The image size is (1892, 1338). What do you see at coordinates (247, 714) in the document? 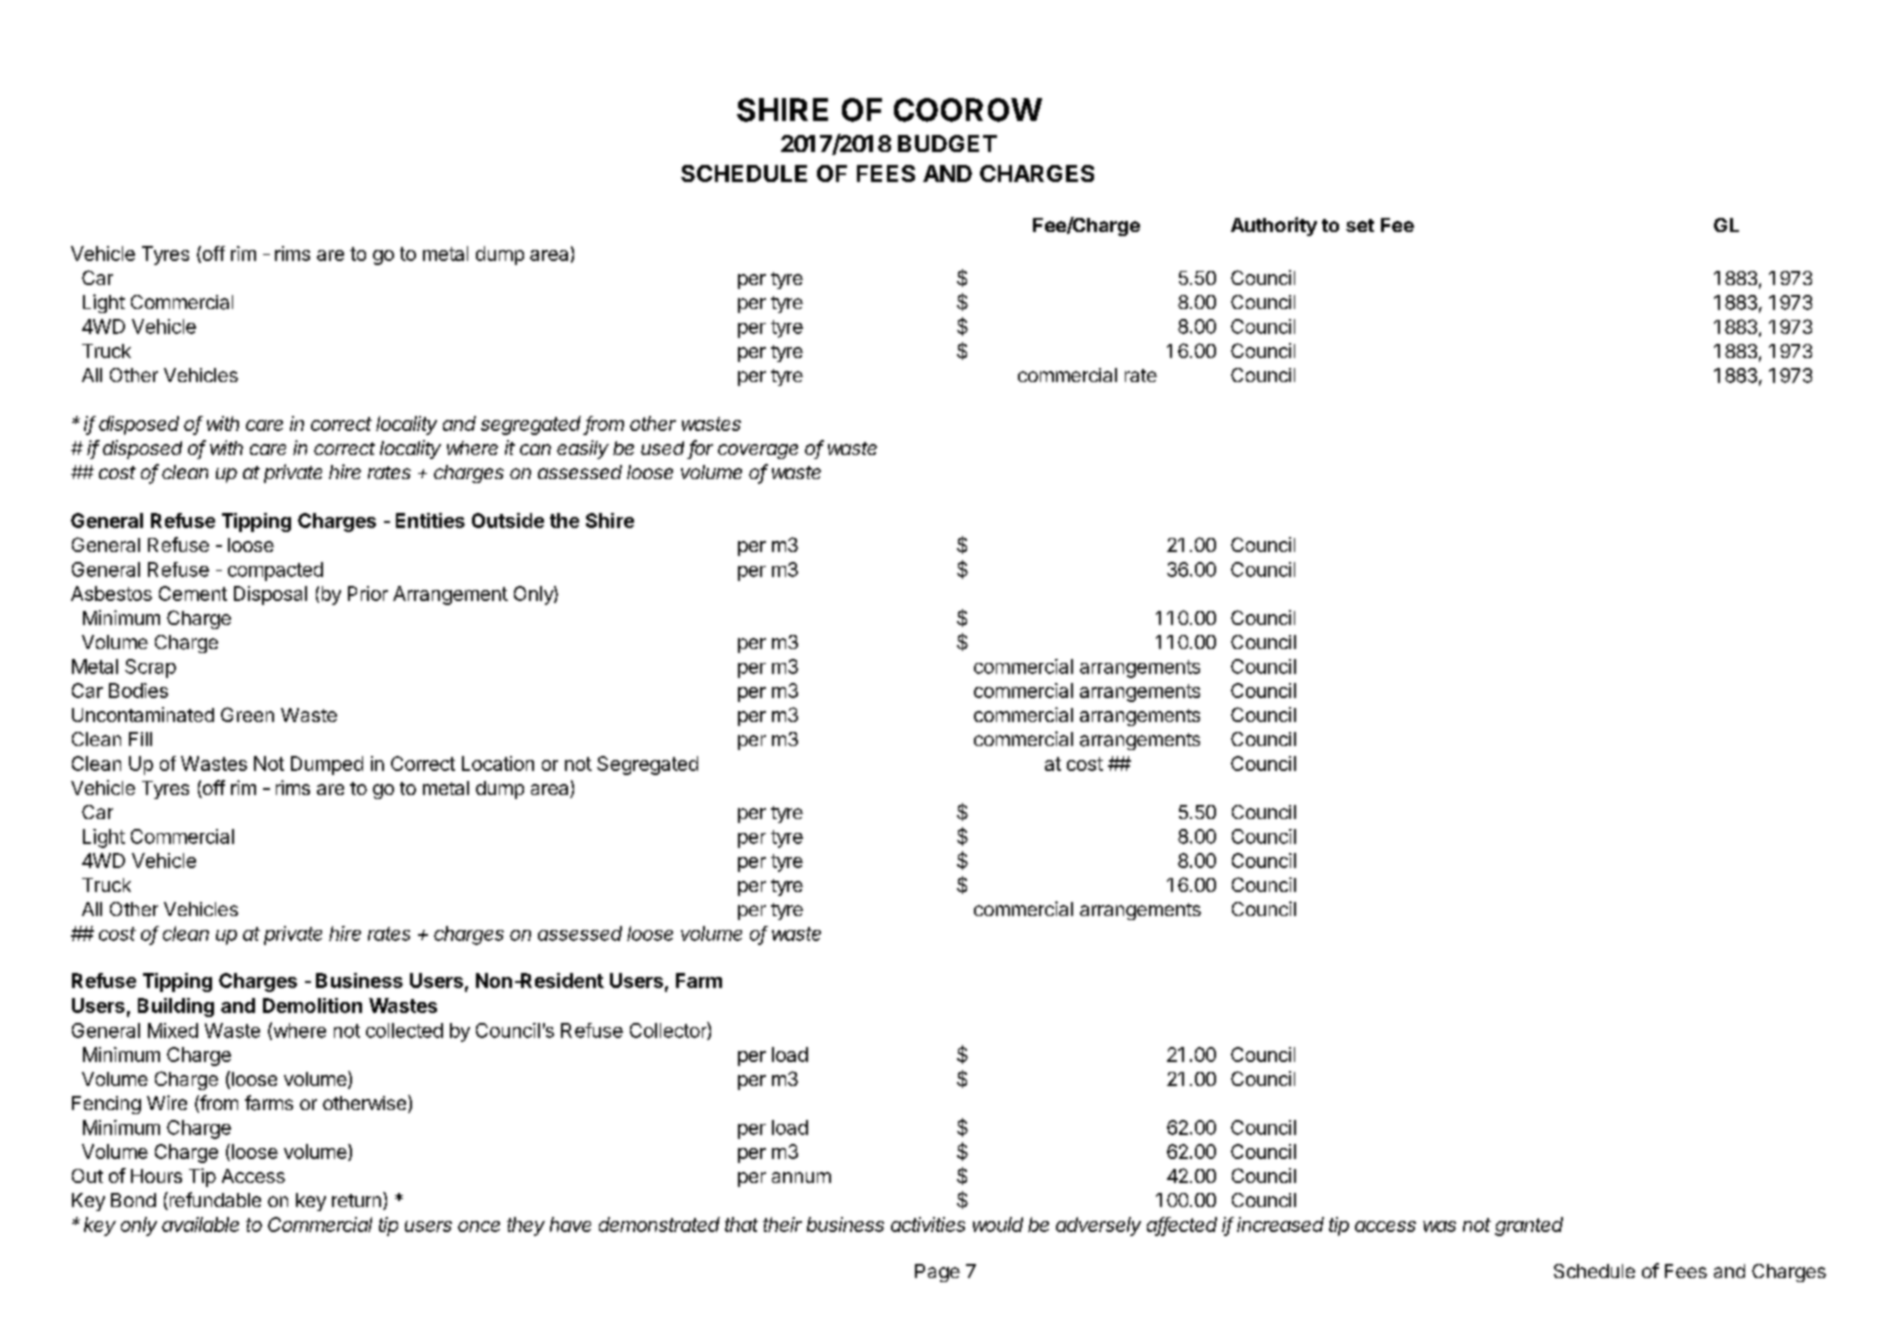
I see `Green` at bounding box center [247, 714].
